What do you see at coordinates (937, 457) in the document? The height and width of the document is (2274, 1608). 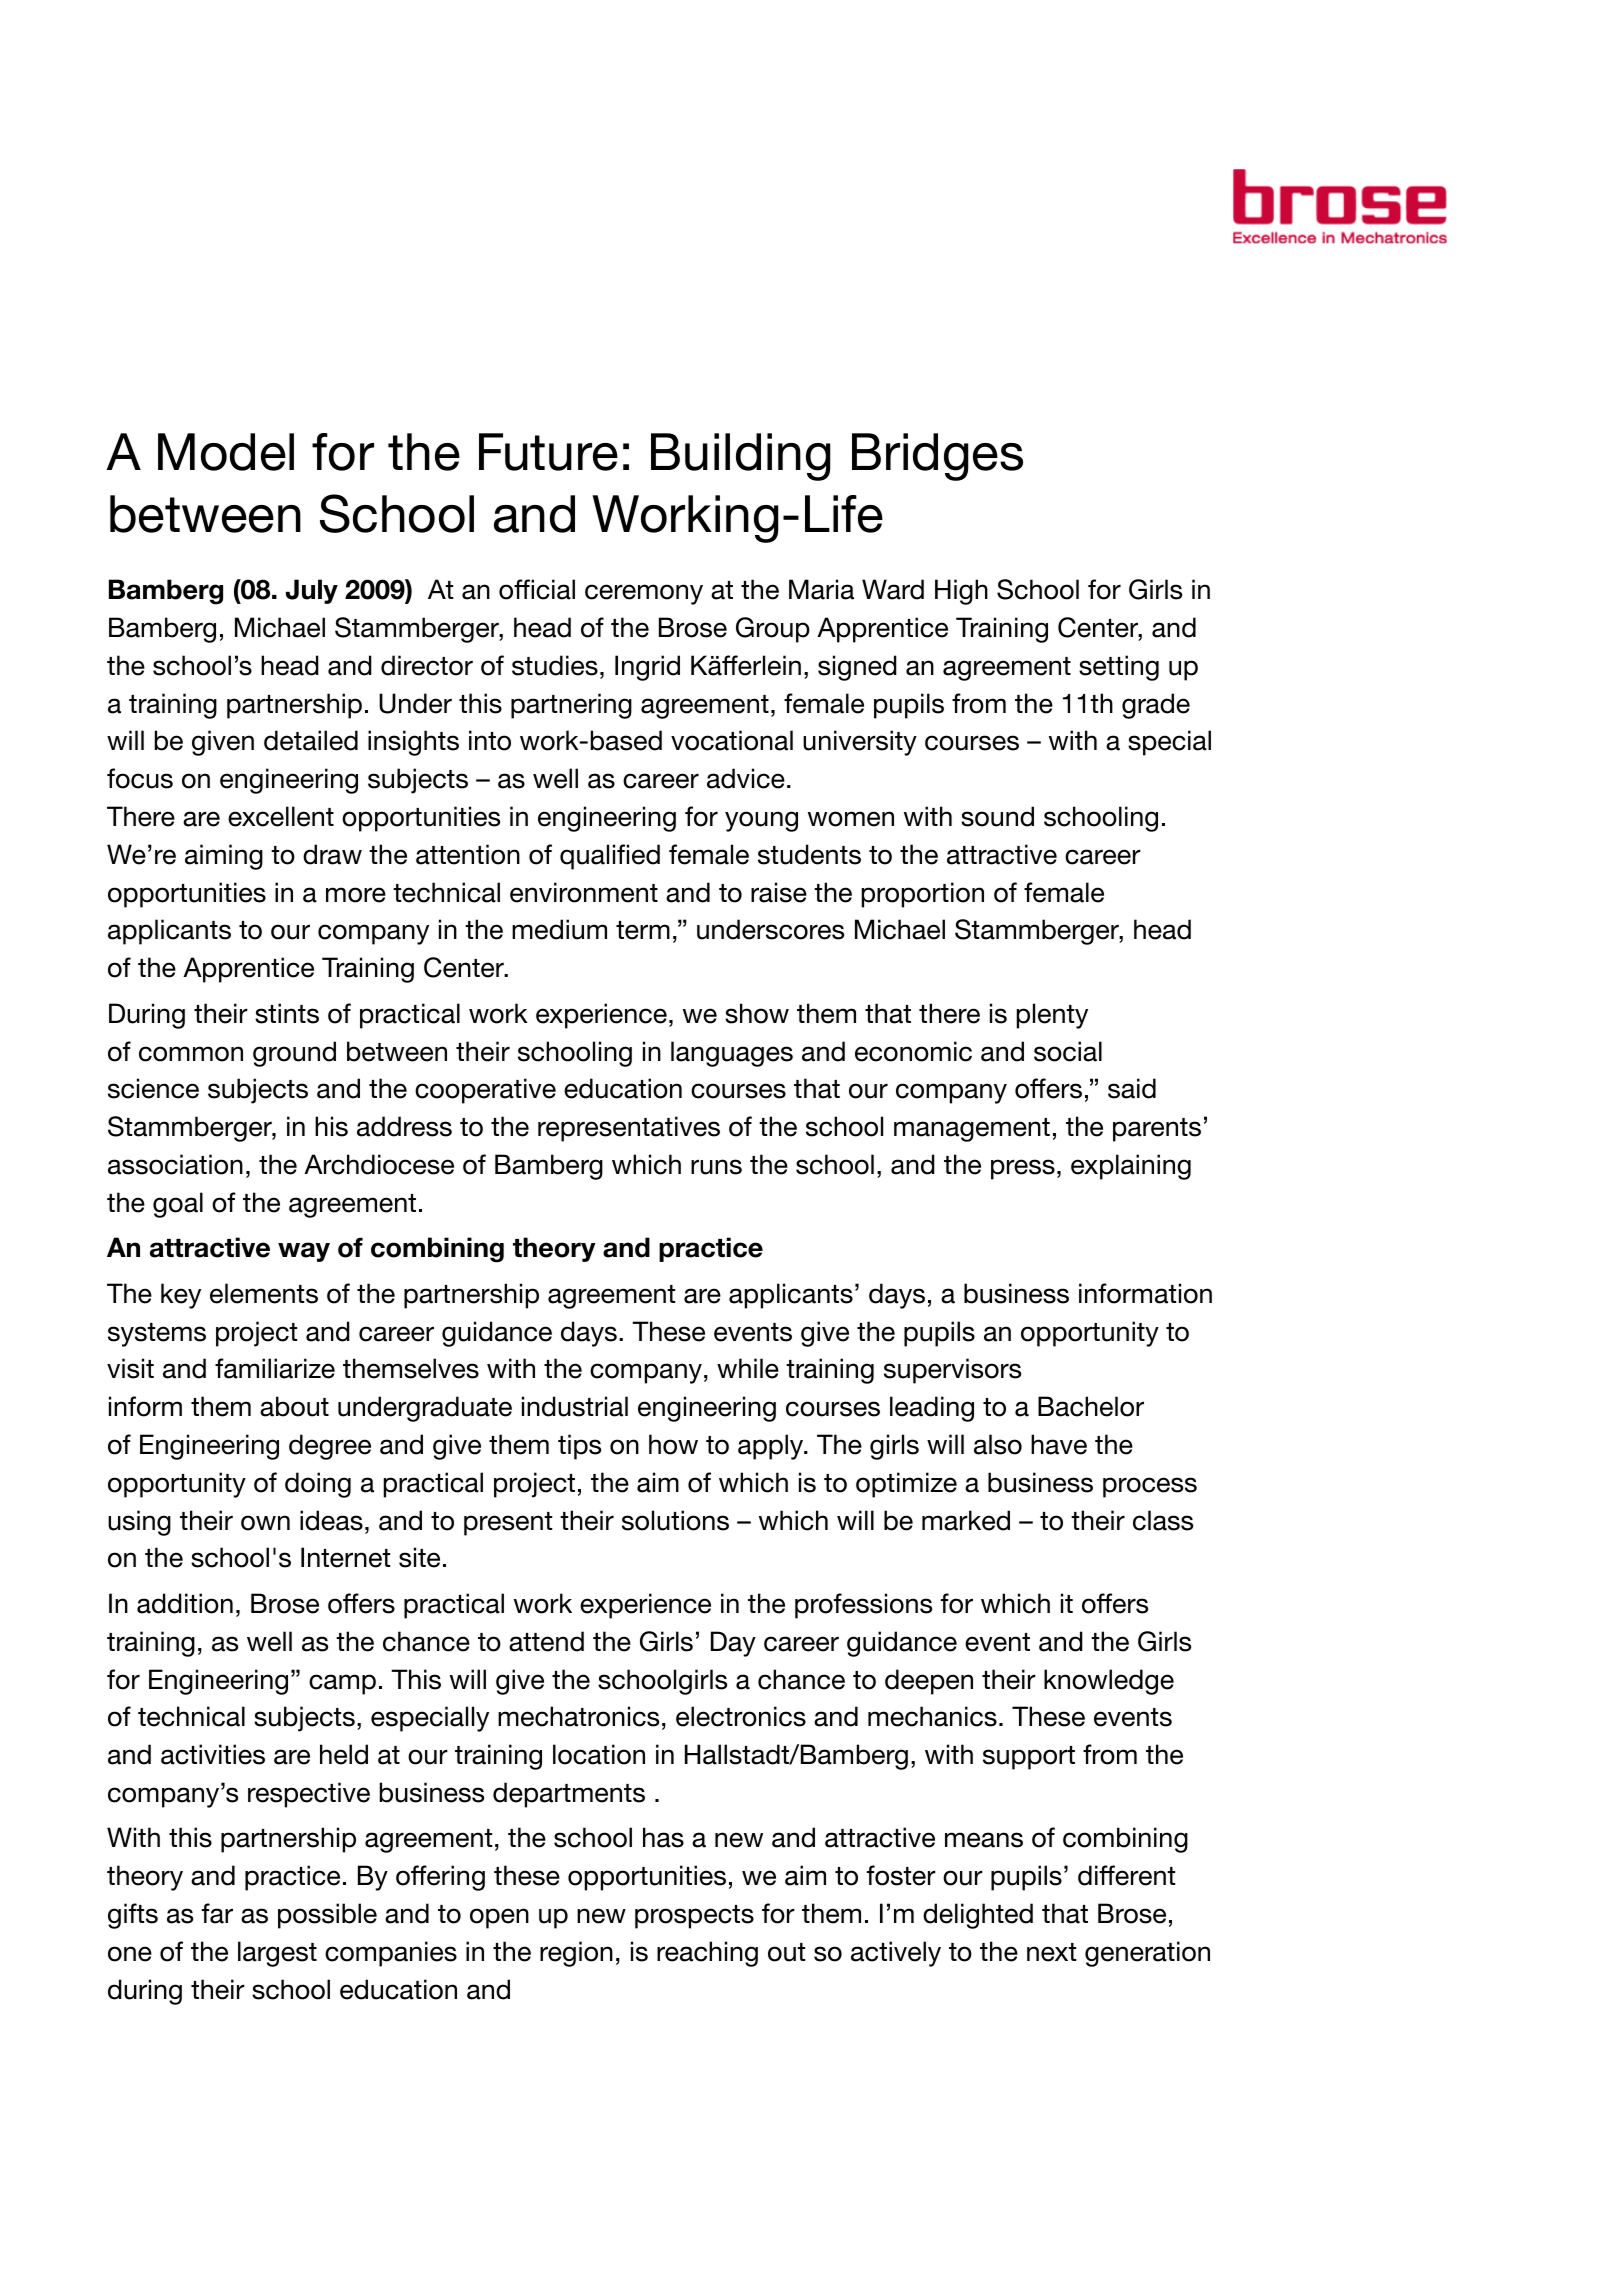 I see `Bridges` at bounding box center [937, 457].
